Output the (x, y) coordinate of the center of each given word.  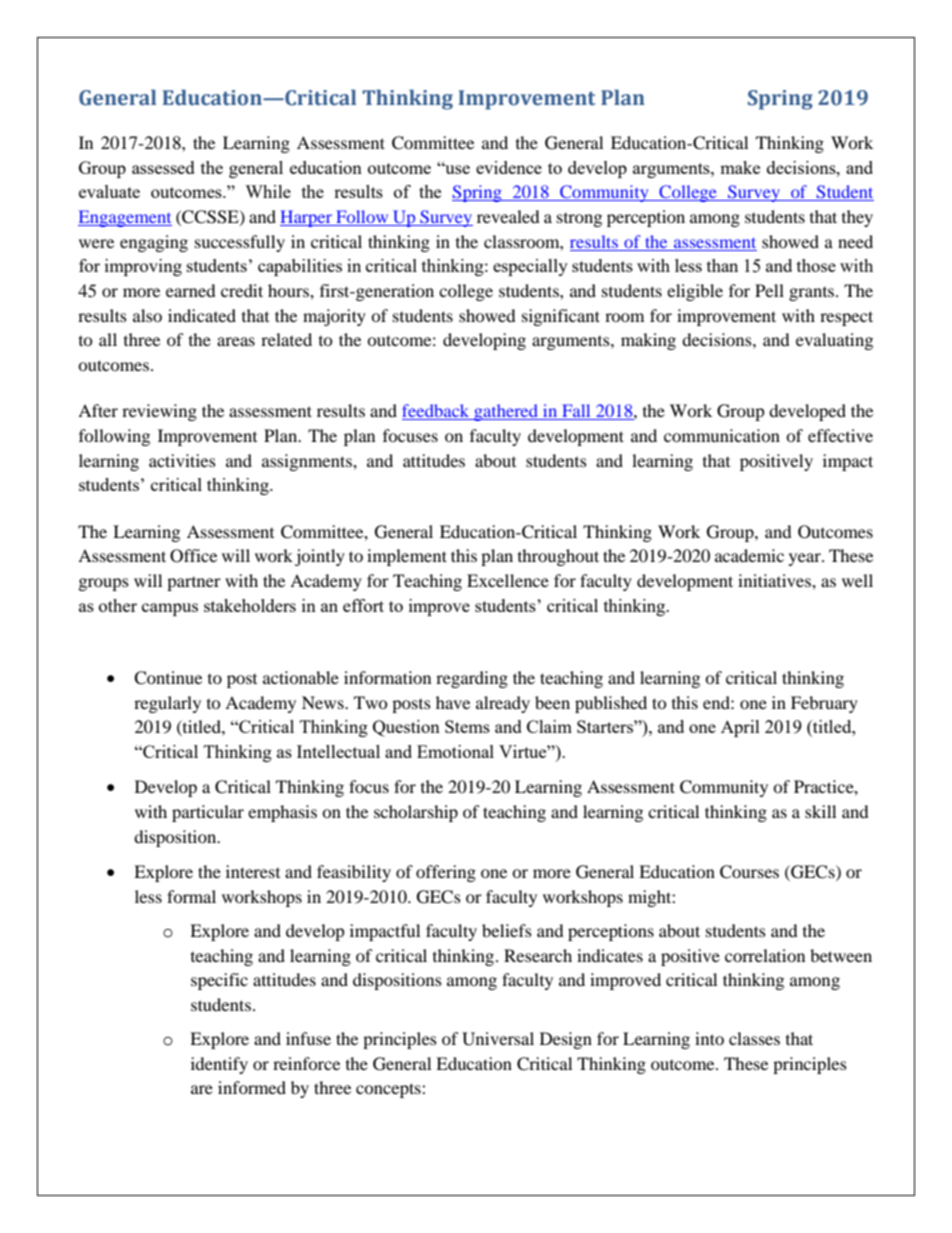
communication (722, 435)
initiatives (775, 580)
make (740, 167)
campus (170, 609)
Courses (749, 872)
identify (219, 1065)
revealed (508, 216)
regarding (472, 679)
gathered (506, 412)
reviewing (159, 412)
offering (446, 873)
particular (208, 813)
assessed (163, 167)
